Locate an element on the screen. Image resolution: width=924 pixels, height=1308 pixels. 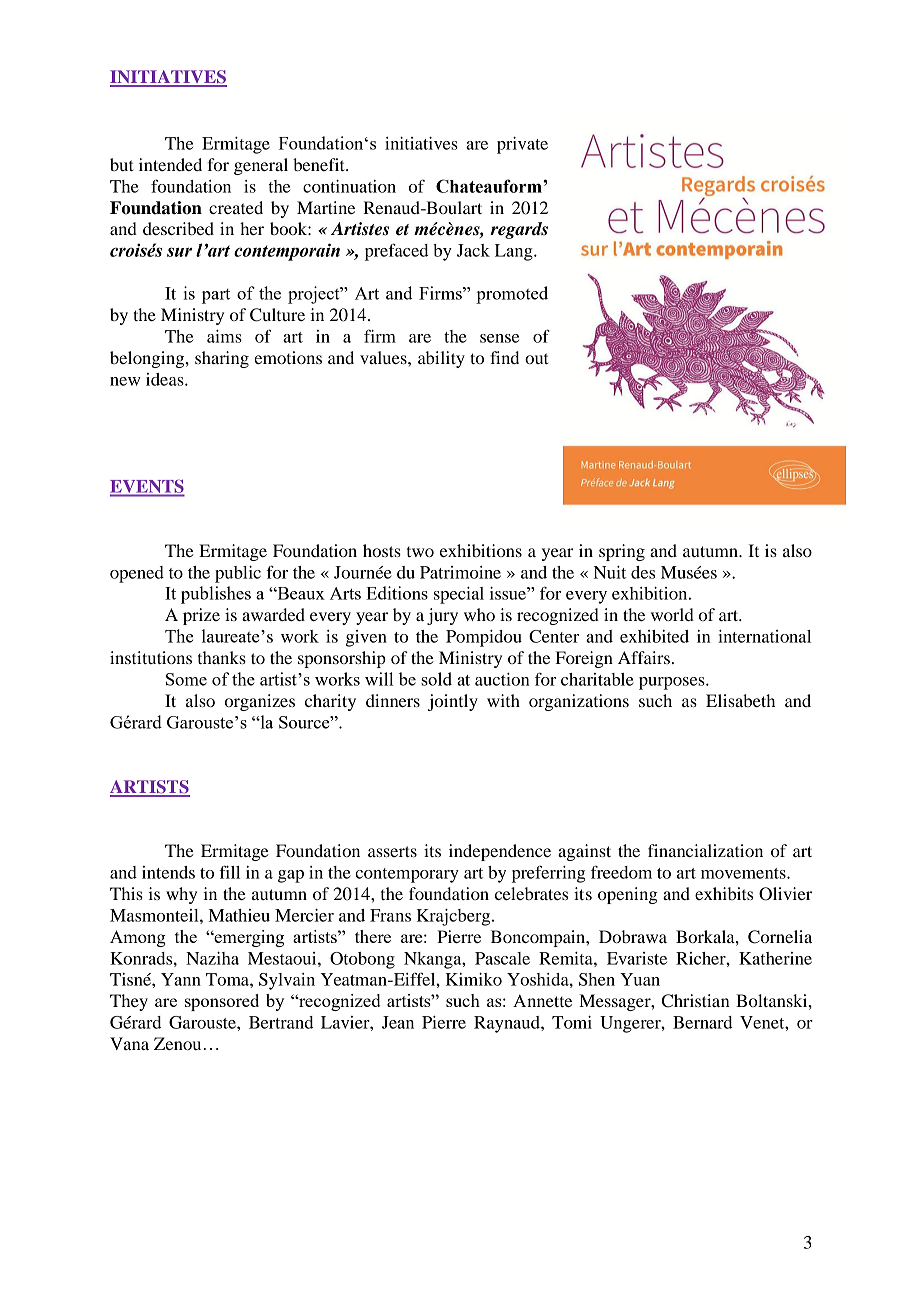
intended is located at coordinates (170, 164).
